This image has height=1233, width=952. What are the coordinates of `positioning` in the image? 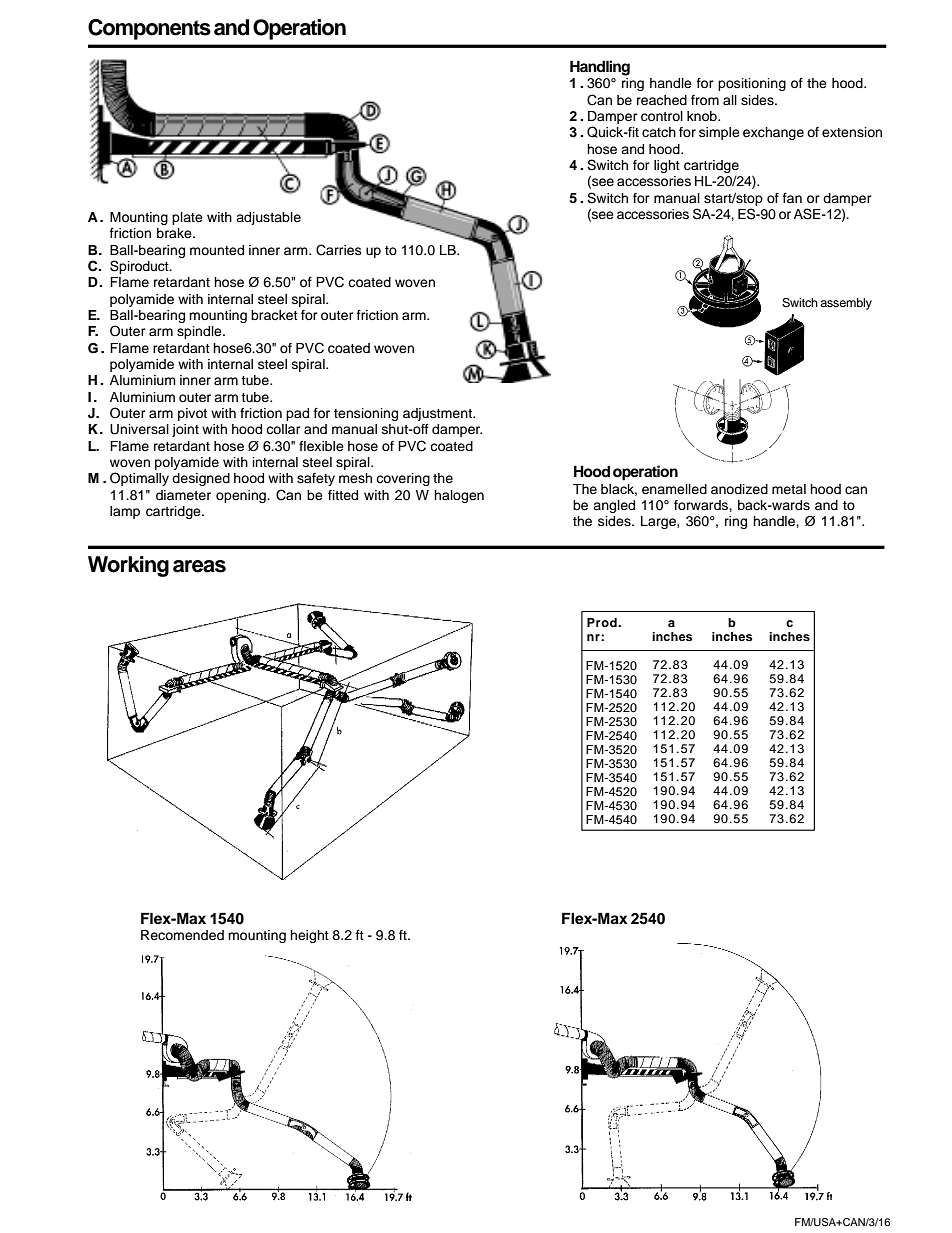 It's located at (752, 84).
